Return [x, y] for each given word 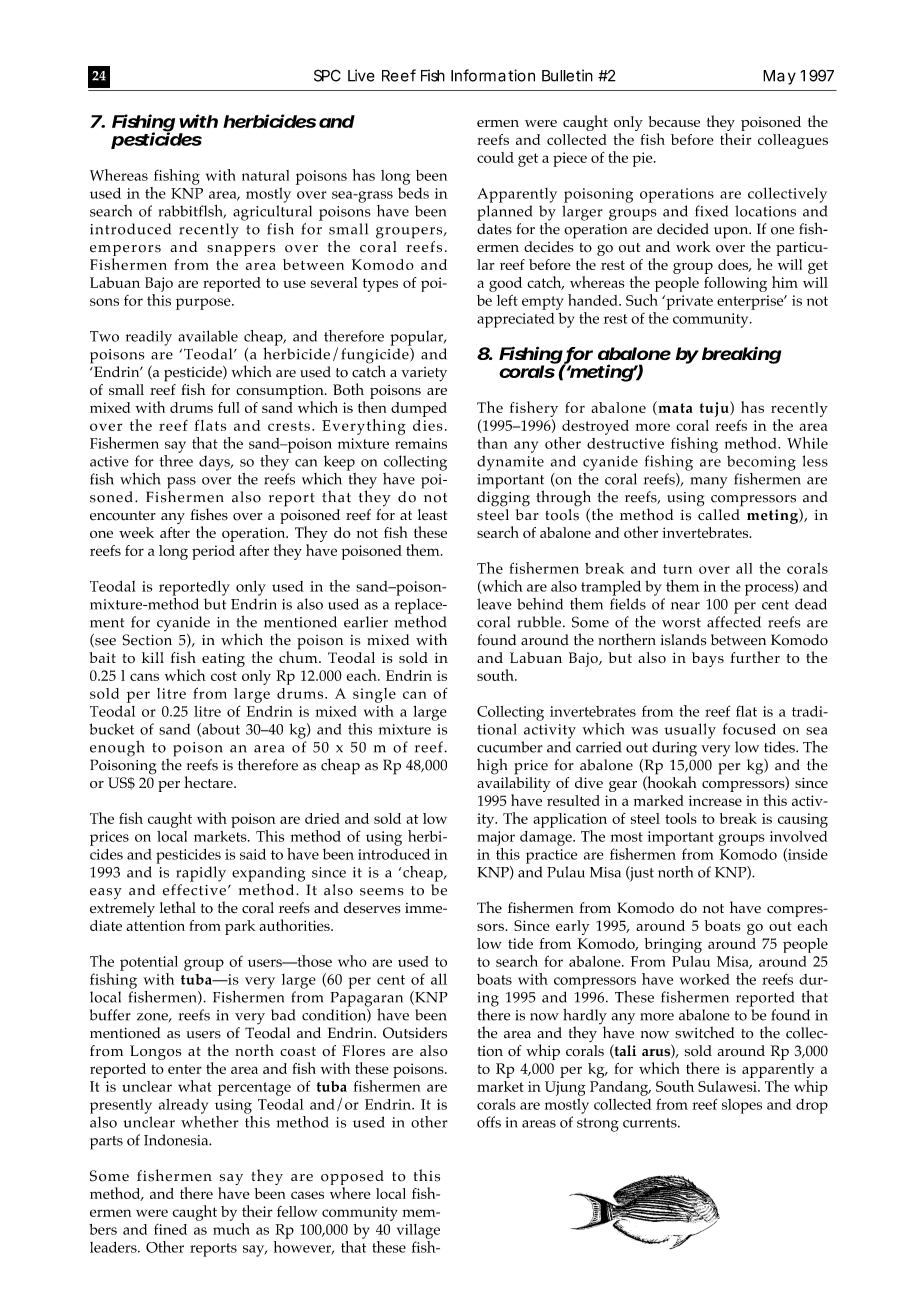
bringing [673, 945]
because [674, 121]
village [418, 1231]
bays [708, 659]
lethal [178, 907]
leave [494, 604]
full [228, 407]
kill [153, 657]
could [495, 157]
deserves [372, 908]
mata [674, 408]
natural [265, 175]
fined [170, 1229]
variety [424, 374]
